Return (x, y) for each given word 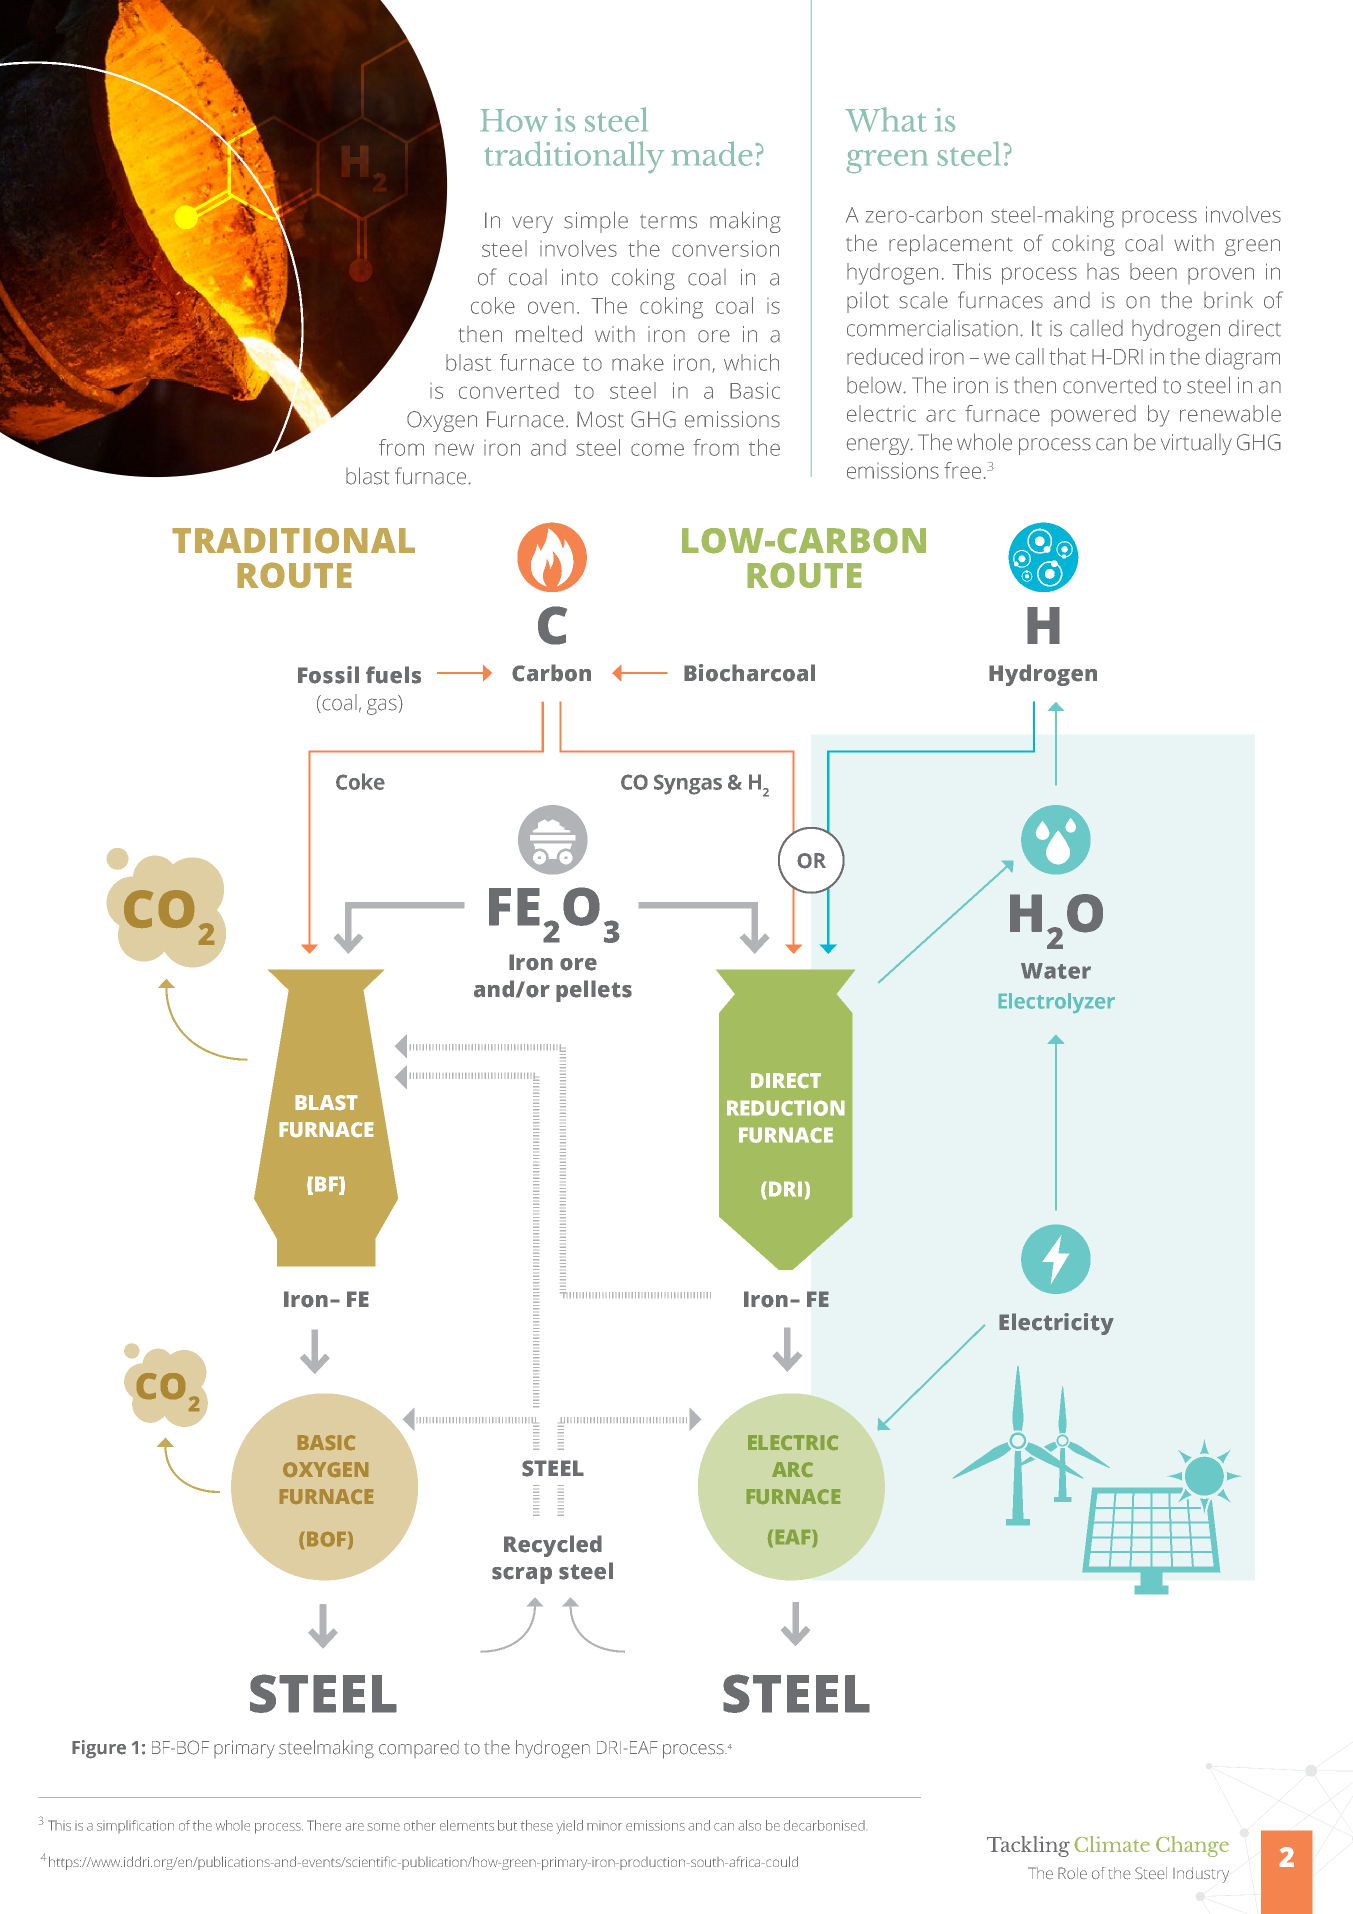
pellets (594, 991)
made (712, 153)
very (532, 224)
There (324, 1825)
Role (1072, 1873)
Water (1056, 971)
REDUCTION (786, 1108)
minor (604, 1827)
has (1103, 271)
